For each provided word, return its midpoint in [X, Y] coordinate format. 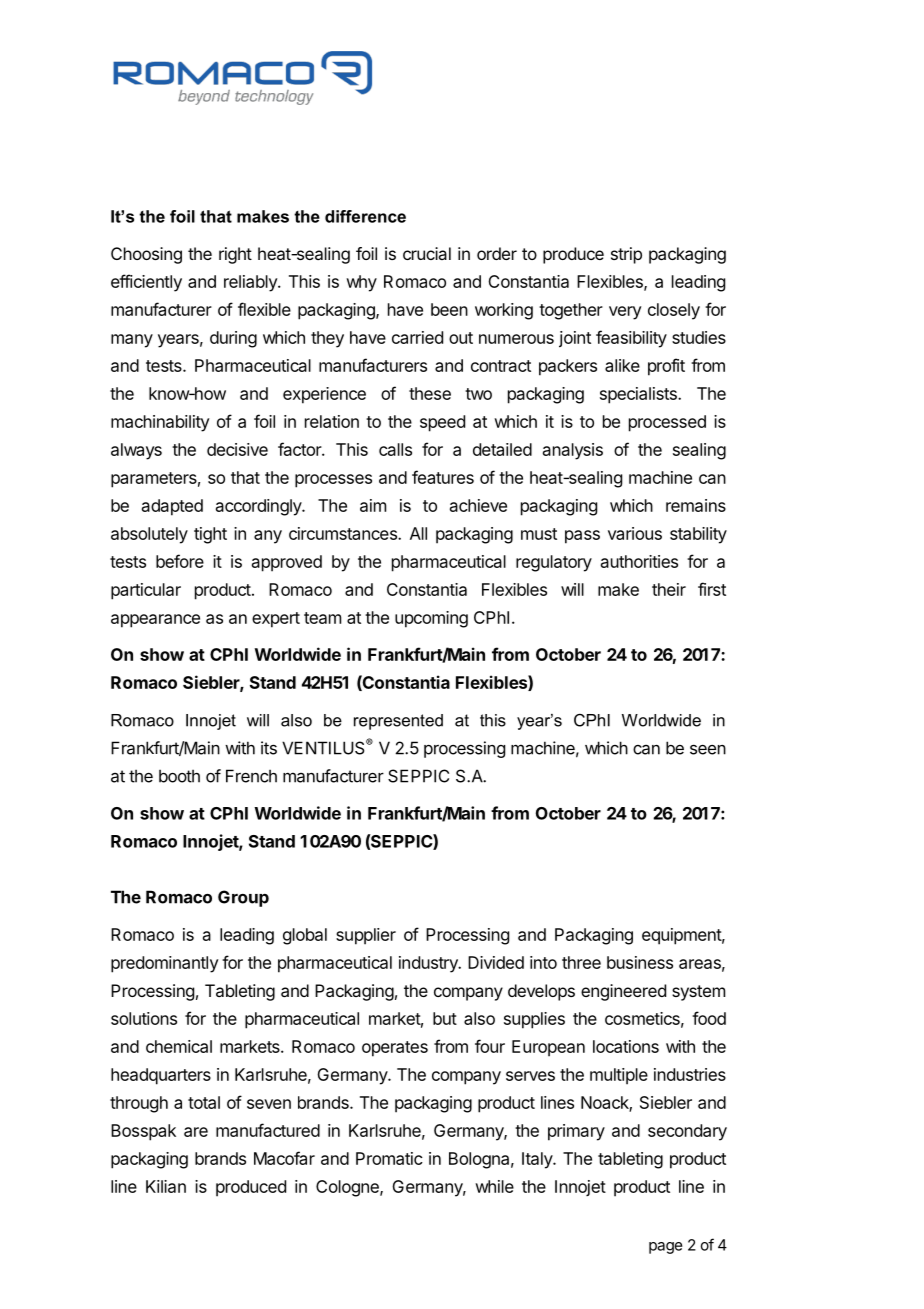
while [494, 1186]
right [235, 255]
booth [179, 776]
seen [708, 749]
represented [398, 722]
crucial [427, 253]
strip [626, 255]
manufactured [268, 1130]
